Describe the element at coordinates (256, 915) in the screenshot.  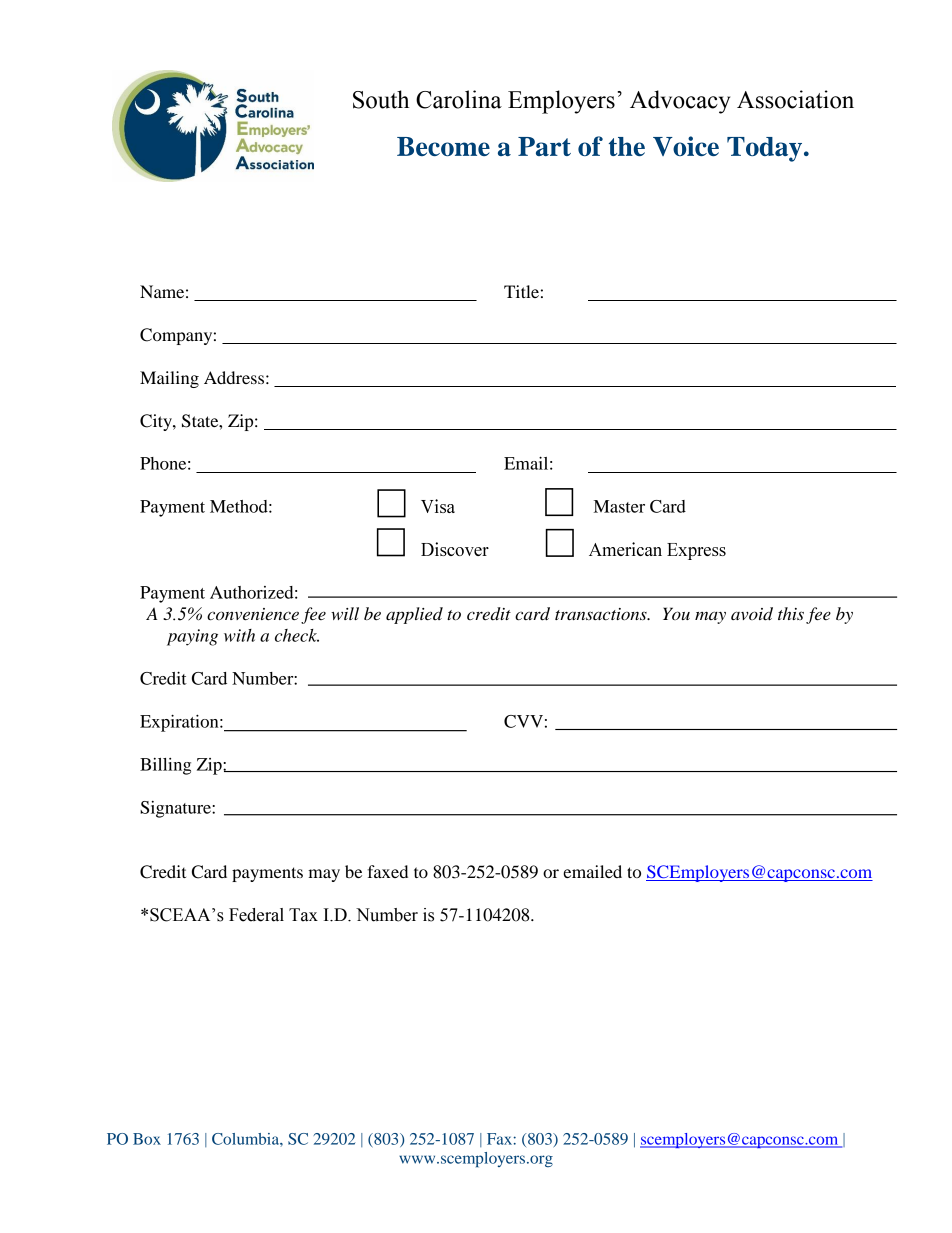
I see `Federal` at that location.
